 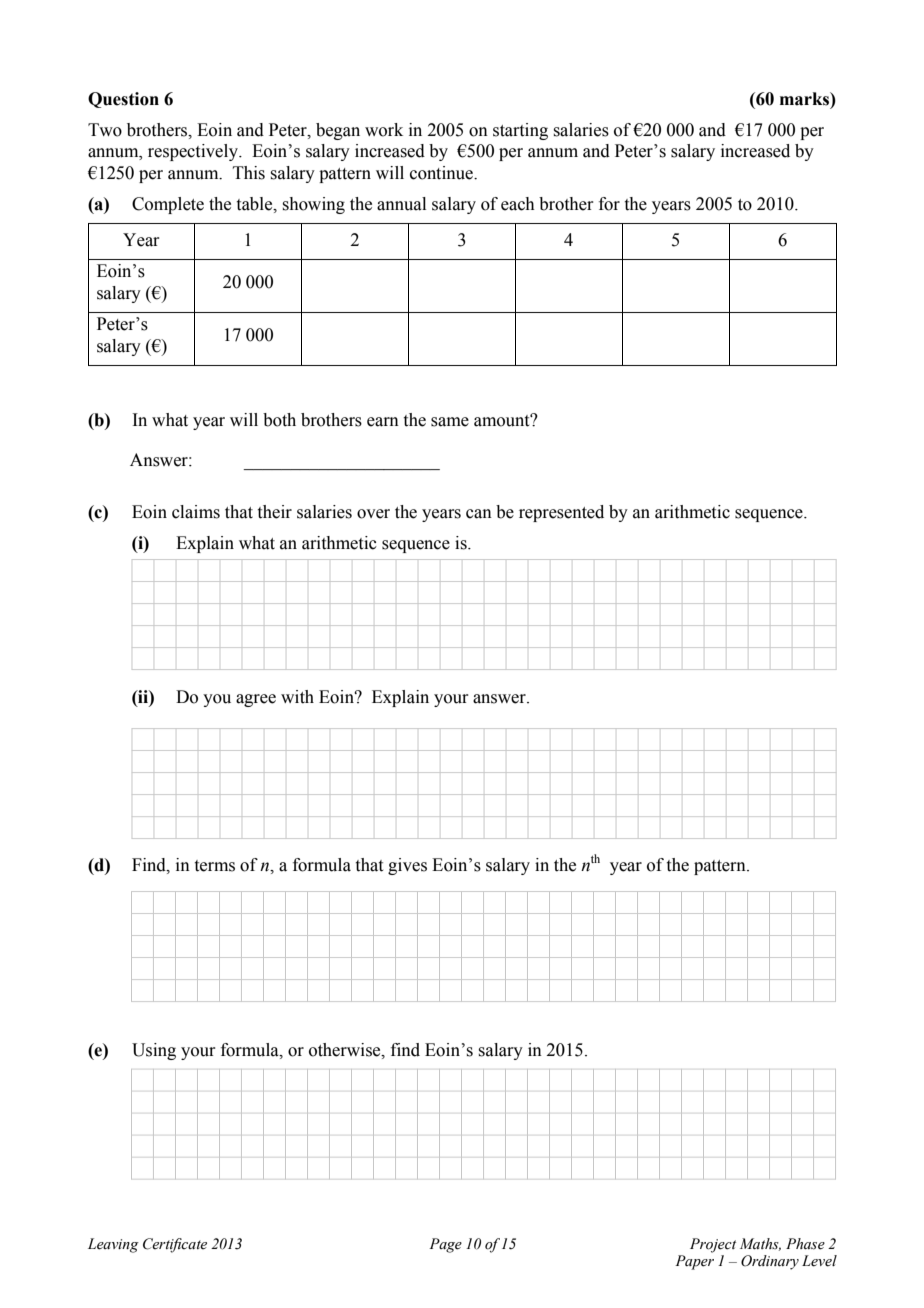 What do you see at coordinates (442, 173) in the page?
I see `continue` at bounding box center [442, 173].
